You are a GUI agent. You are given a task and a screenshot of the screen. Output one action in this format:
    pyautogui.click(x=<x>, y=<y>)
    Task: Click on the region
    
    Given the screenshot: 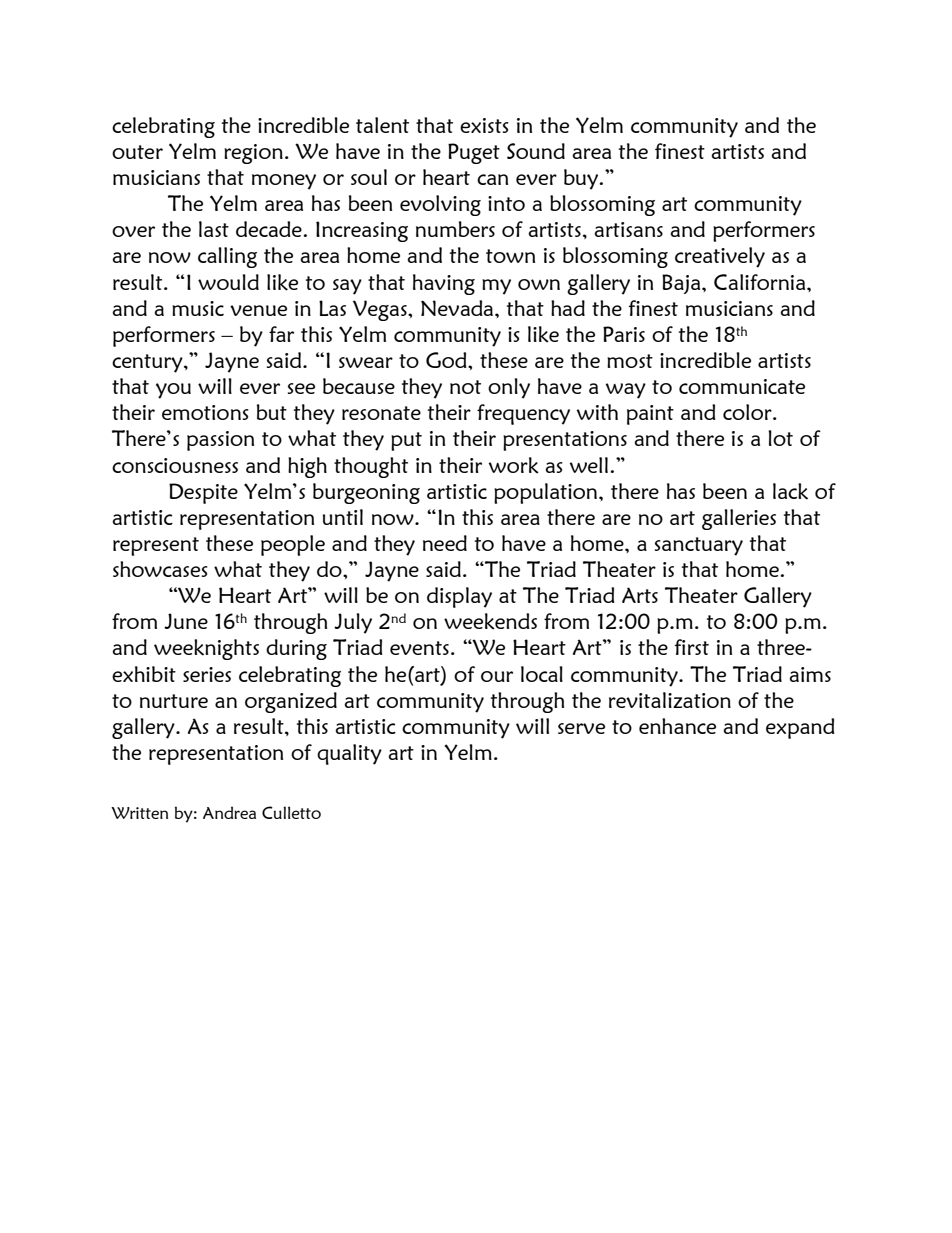 What is the action you would take?
    pyautogui.click(x=253, y=154)
